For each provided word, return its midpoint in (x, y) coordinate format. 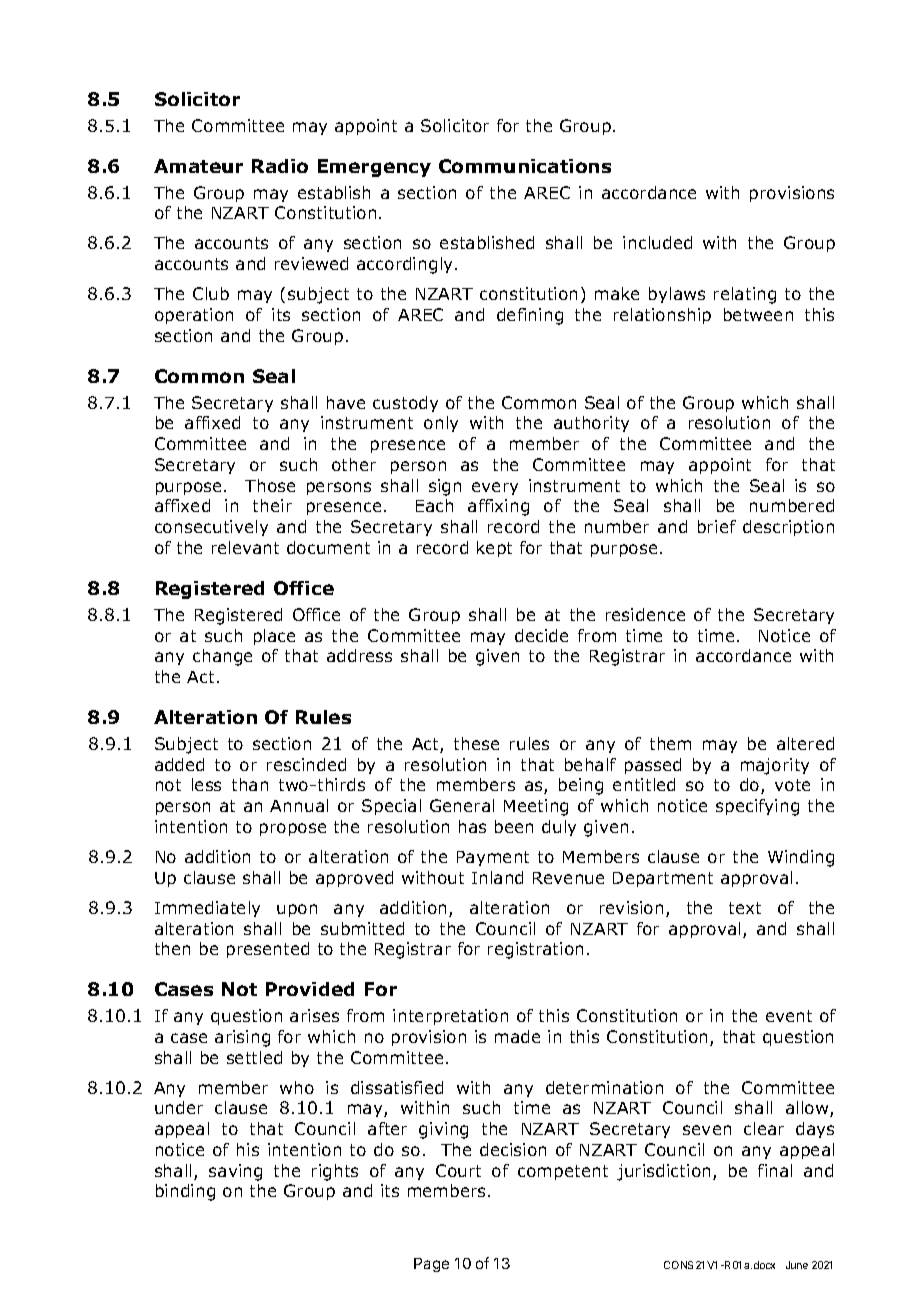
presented (268, 950)
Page (431, 1265)
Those (270, 485)
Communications (525, 166)
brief (717, 526)
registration (535, 950)
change (222, 657)
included (657, 242)
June (797, 1265)
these (476, 743)
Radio (280, 166)
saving (235, 1172)
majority (775, 766)
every (495, 488)
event (789, 1016)
